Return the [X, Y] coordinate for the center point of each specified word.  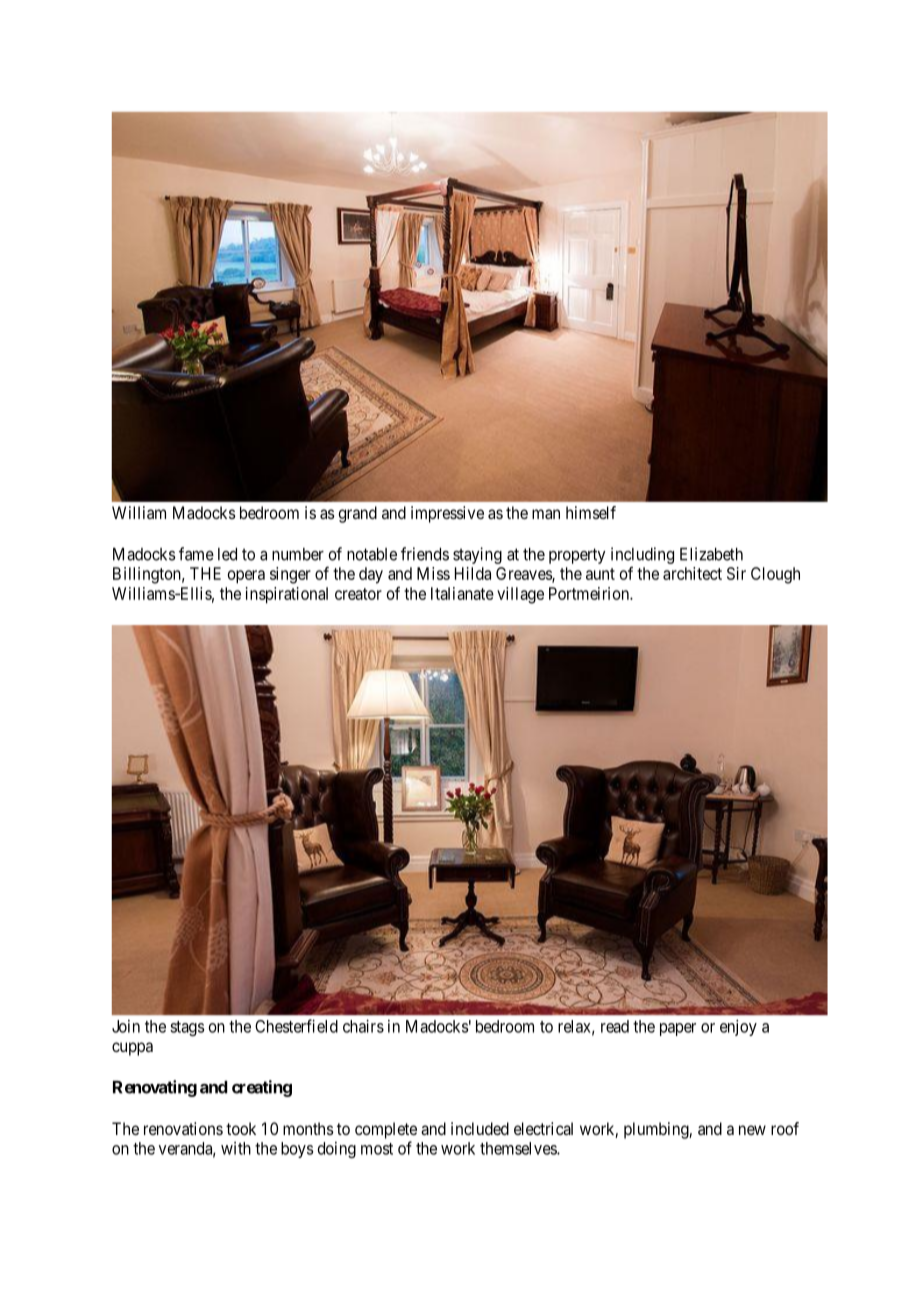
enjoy [738, 1027]
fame [196, 554]
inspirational [287, 595]
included [480, 1128]
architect [692, 573]
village [520, 595]
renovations [183, 1128]
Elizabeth [711, 554]
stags [187, 1028]
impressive [447, 514]
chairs [363, 1026]
